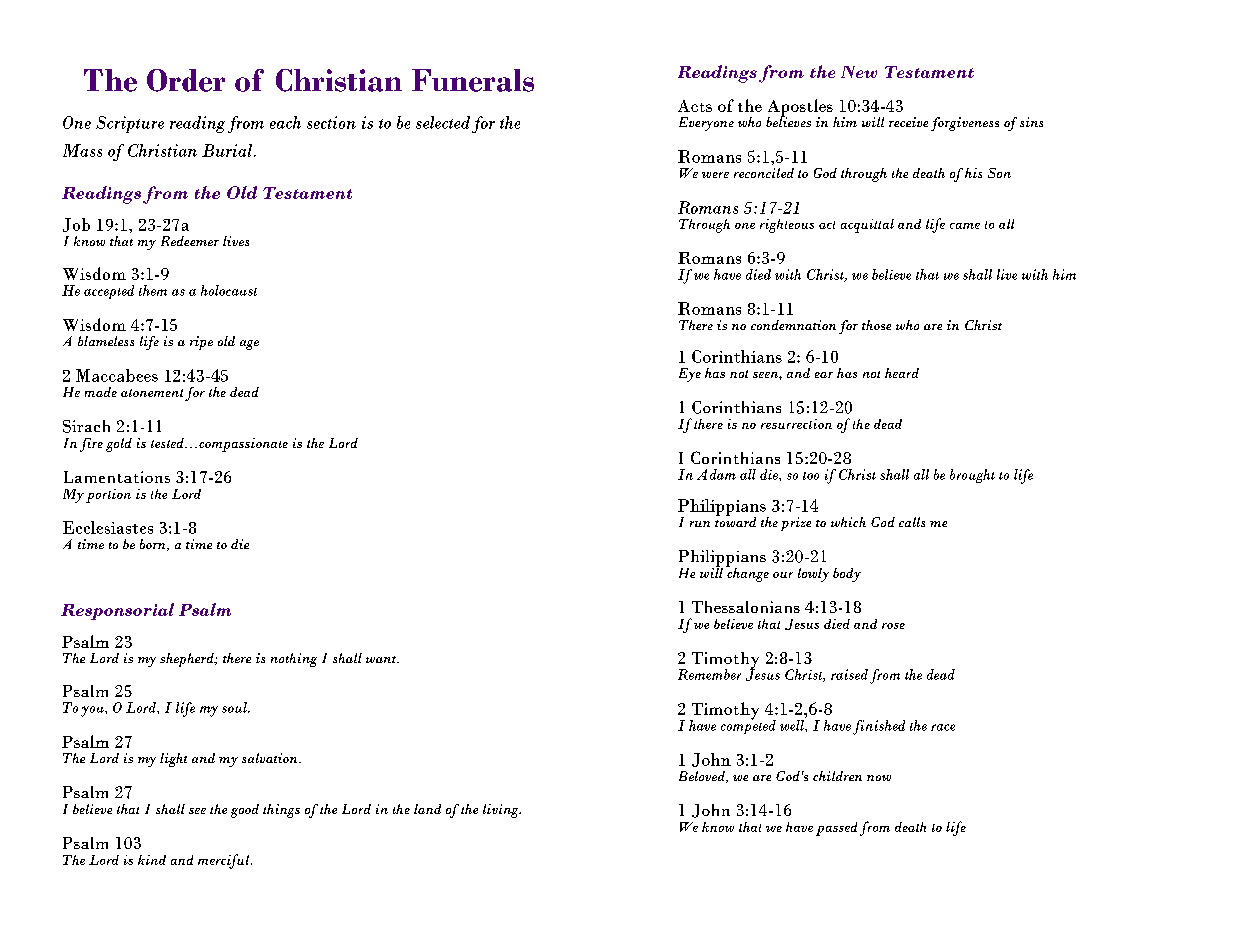 The height and width of the image is (952, 1233). What do you see at coordinates (473, 80) in the image?
I see `Funerals` at bounding box center [473, 80].
